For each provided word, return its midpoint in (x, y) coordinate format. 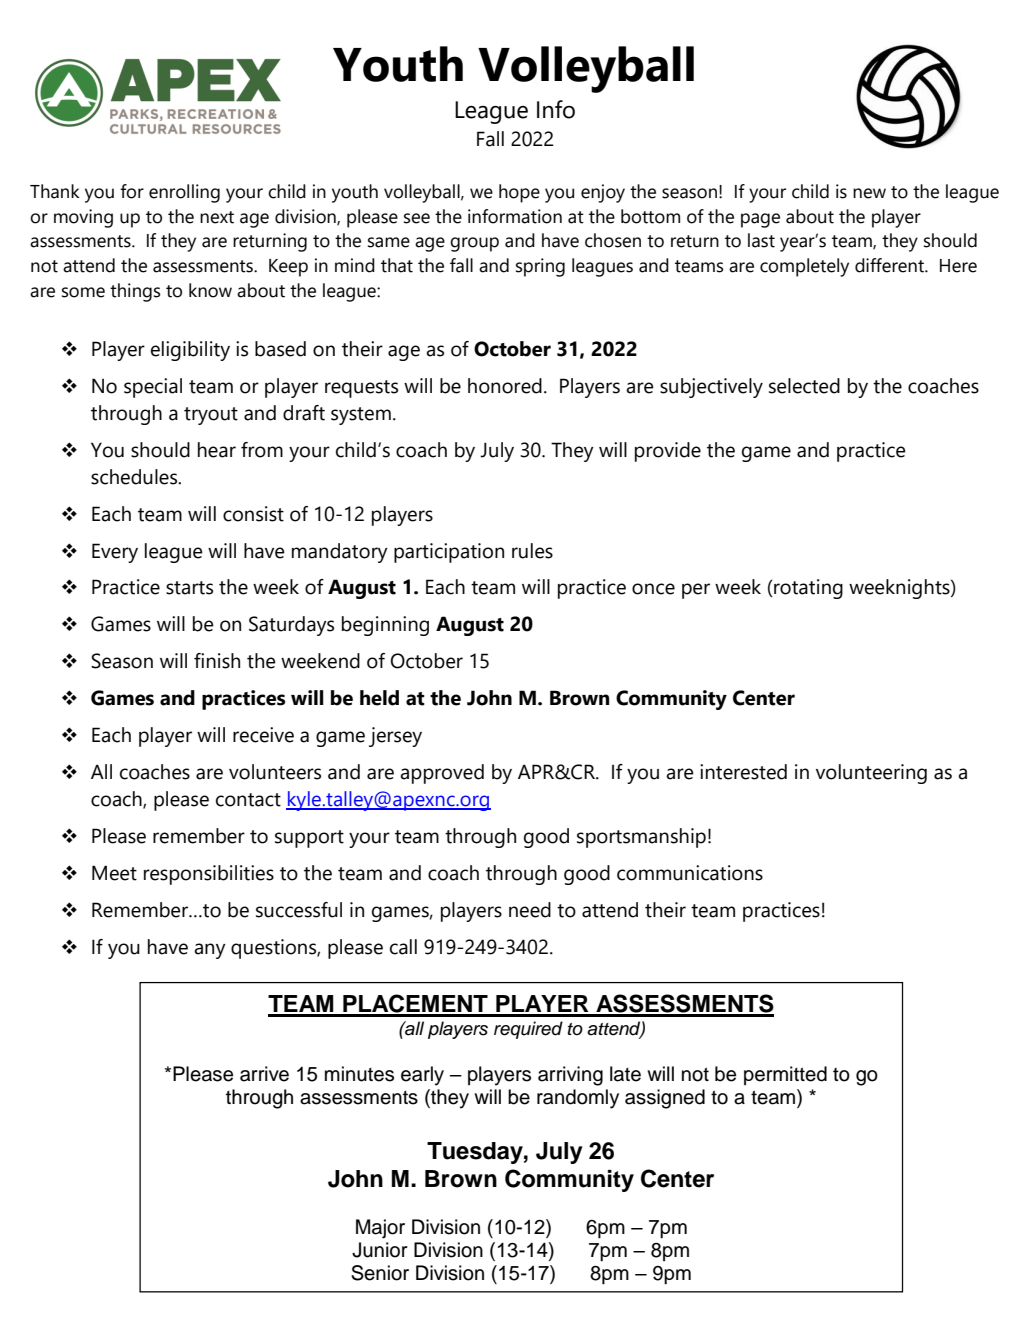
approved (442, 774)
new (869, 193)
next (217, 217)
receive (263, 735)
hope (519, 193)
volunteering (871, 774)
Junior (380, 1250)
